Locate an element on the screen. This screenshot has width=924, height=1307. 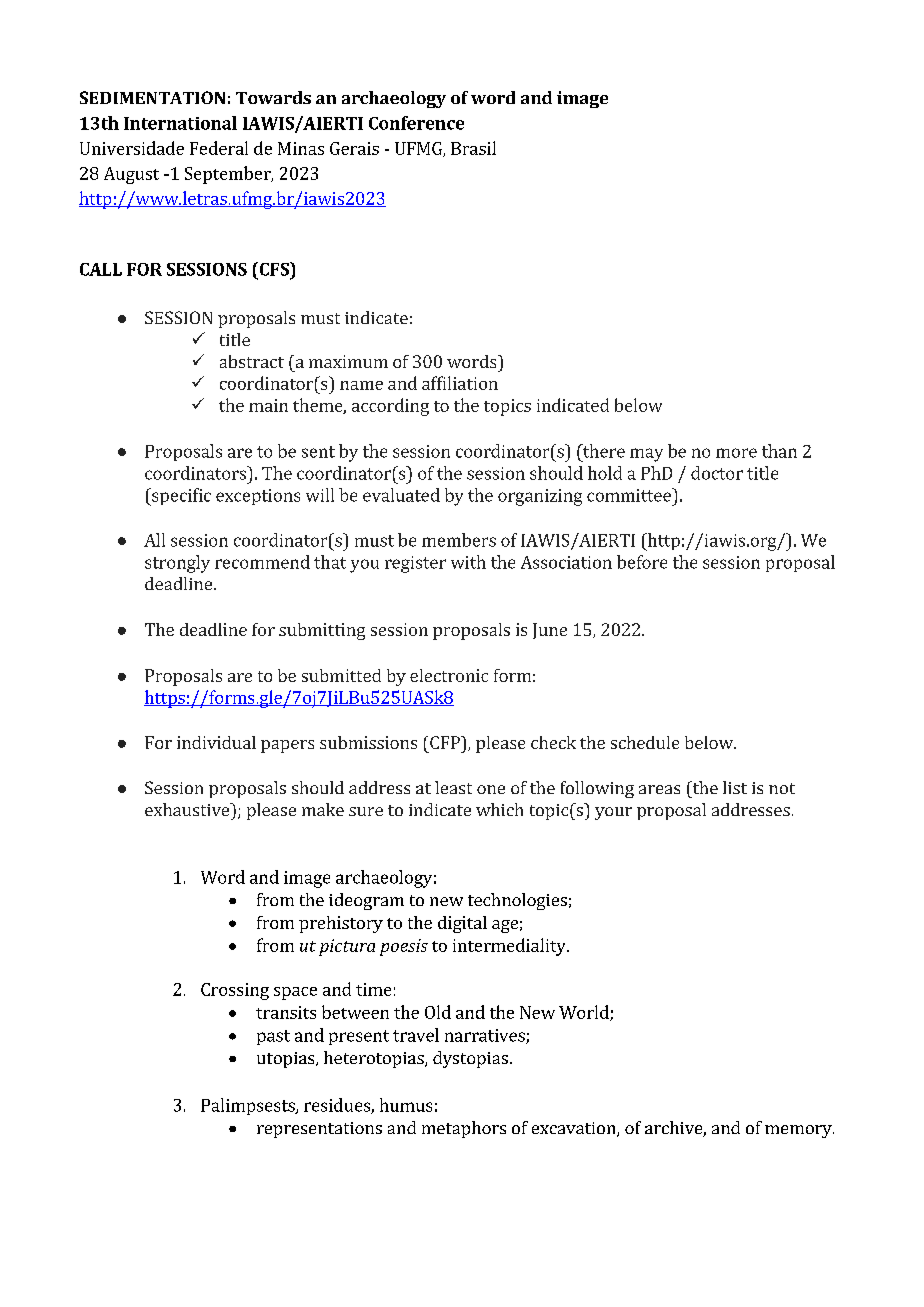
before is located at coordinates (642, 562).
